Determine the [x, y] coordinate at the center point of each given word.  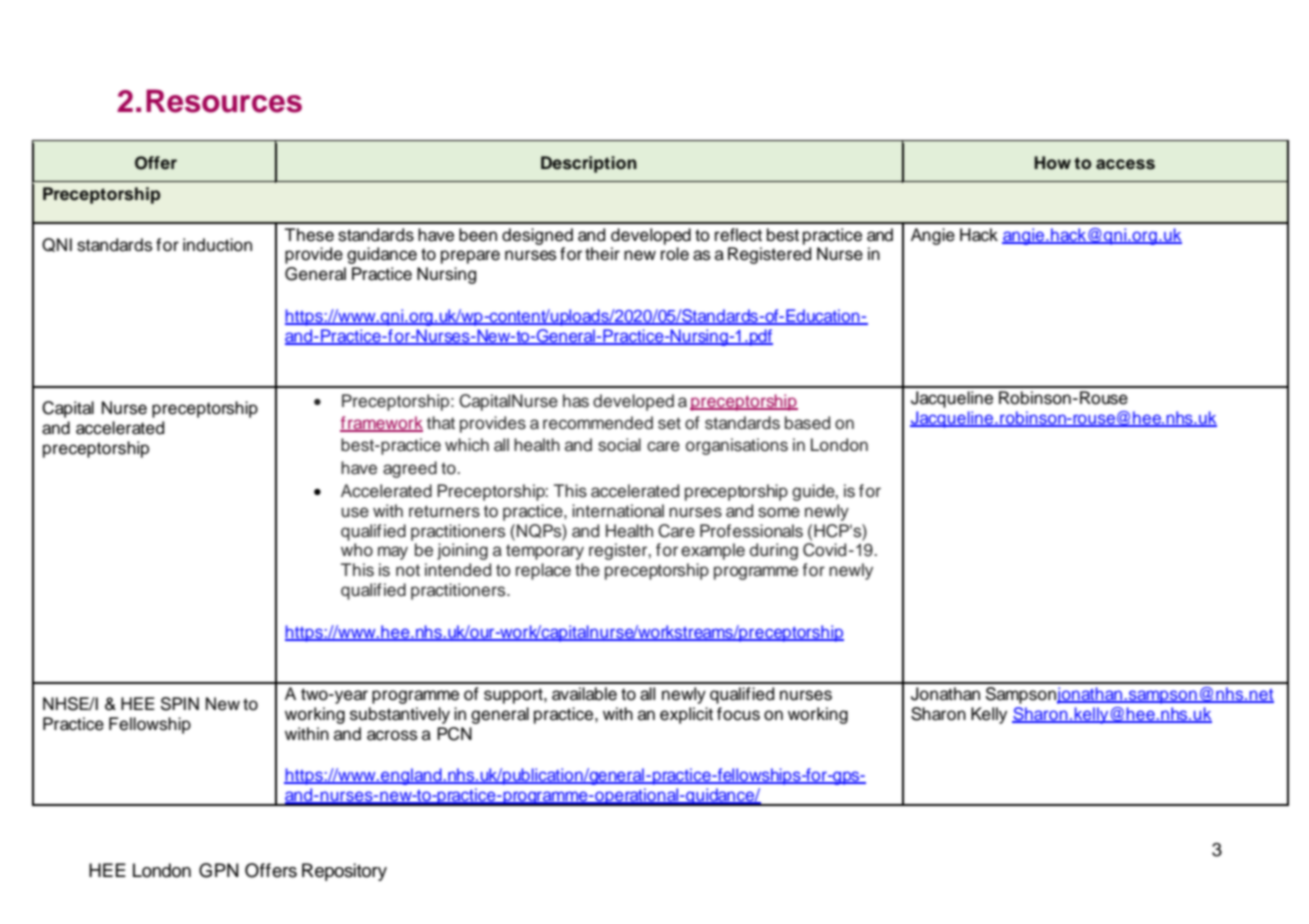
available [584, 694]
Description [589, 164]
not [408, 570]
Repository [344, 872]
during [774, 551]
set [669, 423]
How [1052, 163]
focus [738, 714]
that [441, 423]
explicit [686, 715]
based [807, 423]
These [309, 235]
